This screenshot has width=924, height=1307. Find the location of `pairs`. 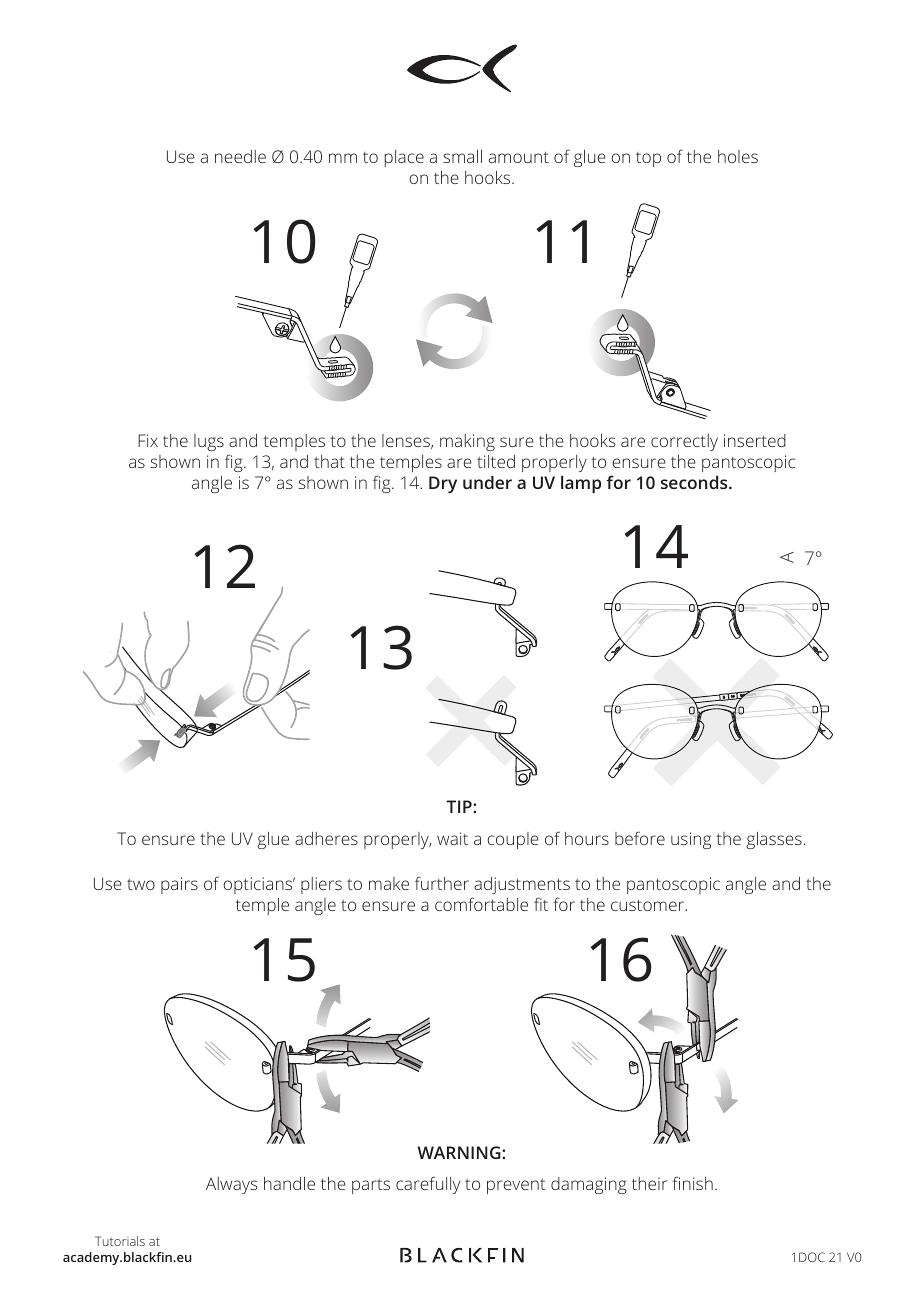

pairs is located at coordinates (179, 885).
